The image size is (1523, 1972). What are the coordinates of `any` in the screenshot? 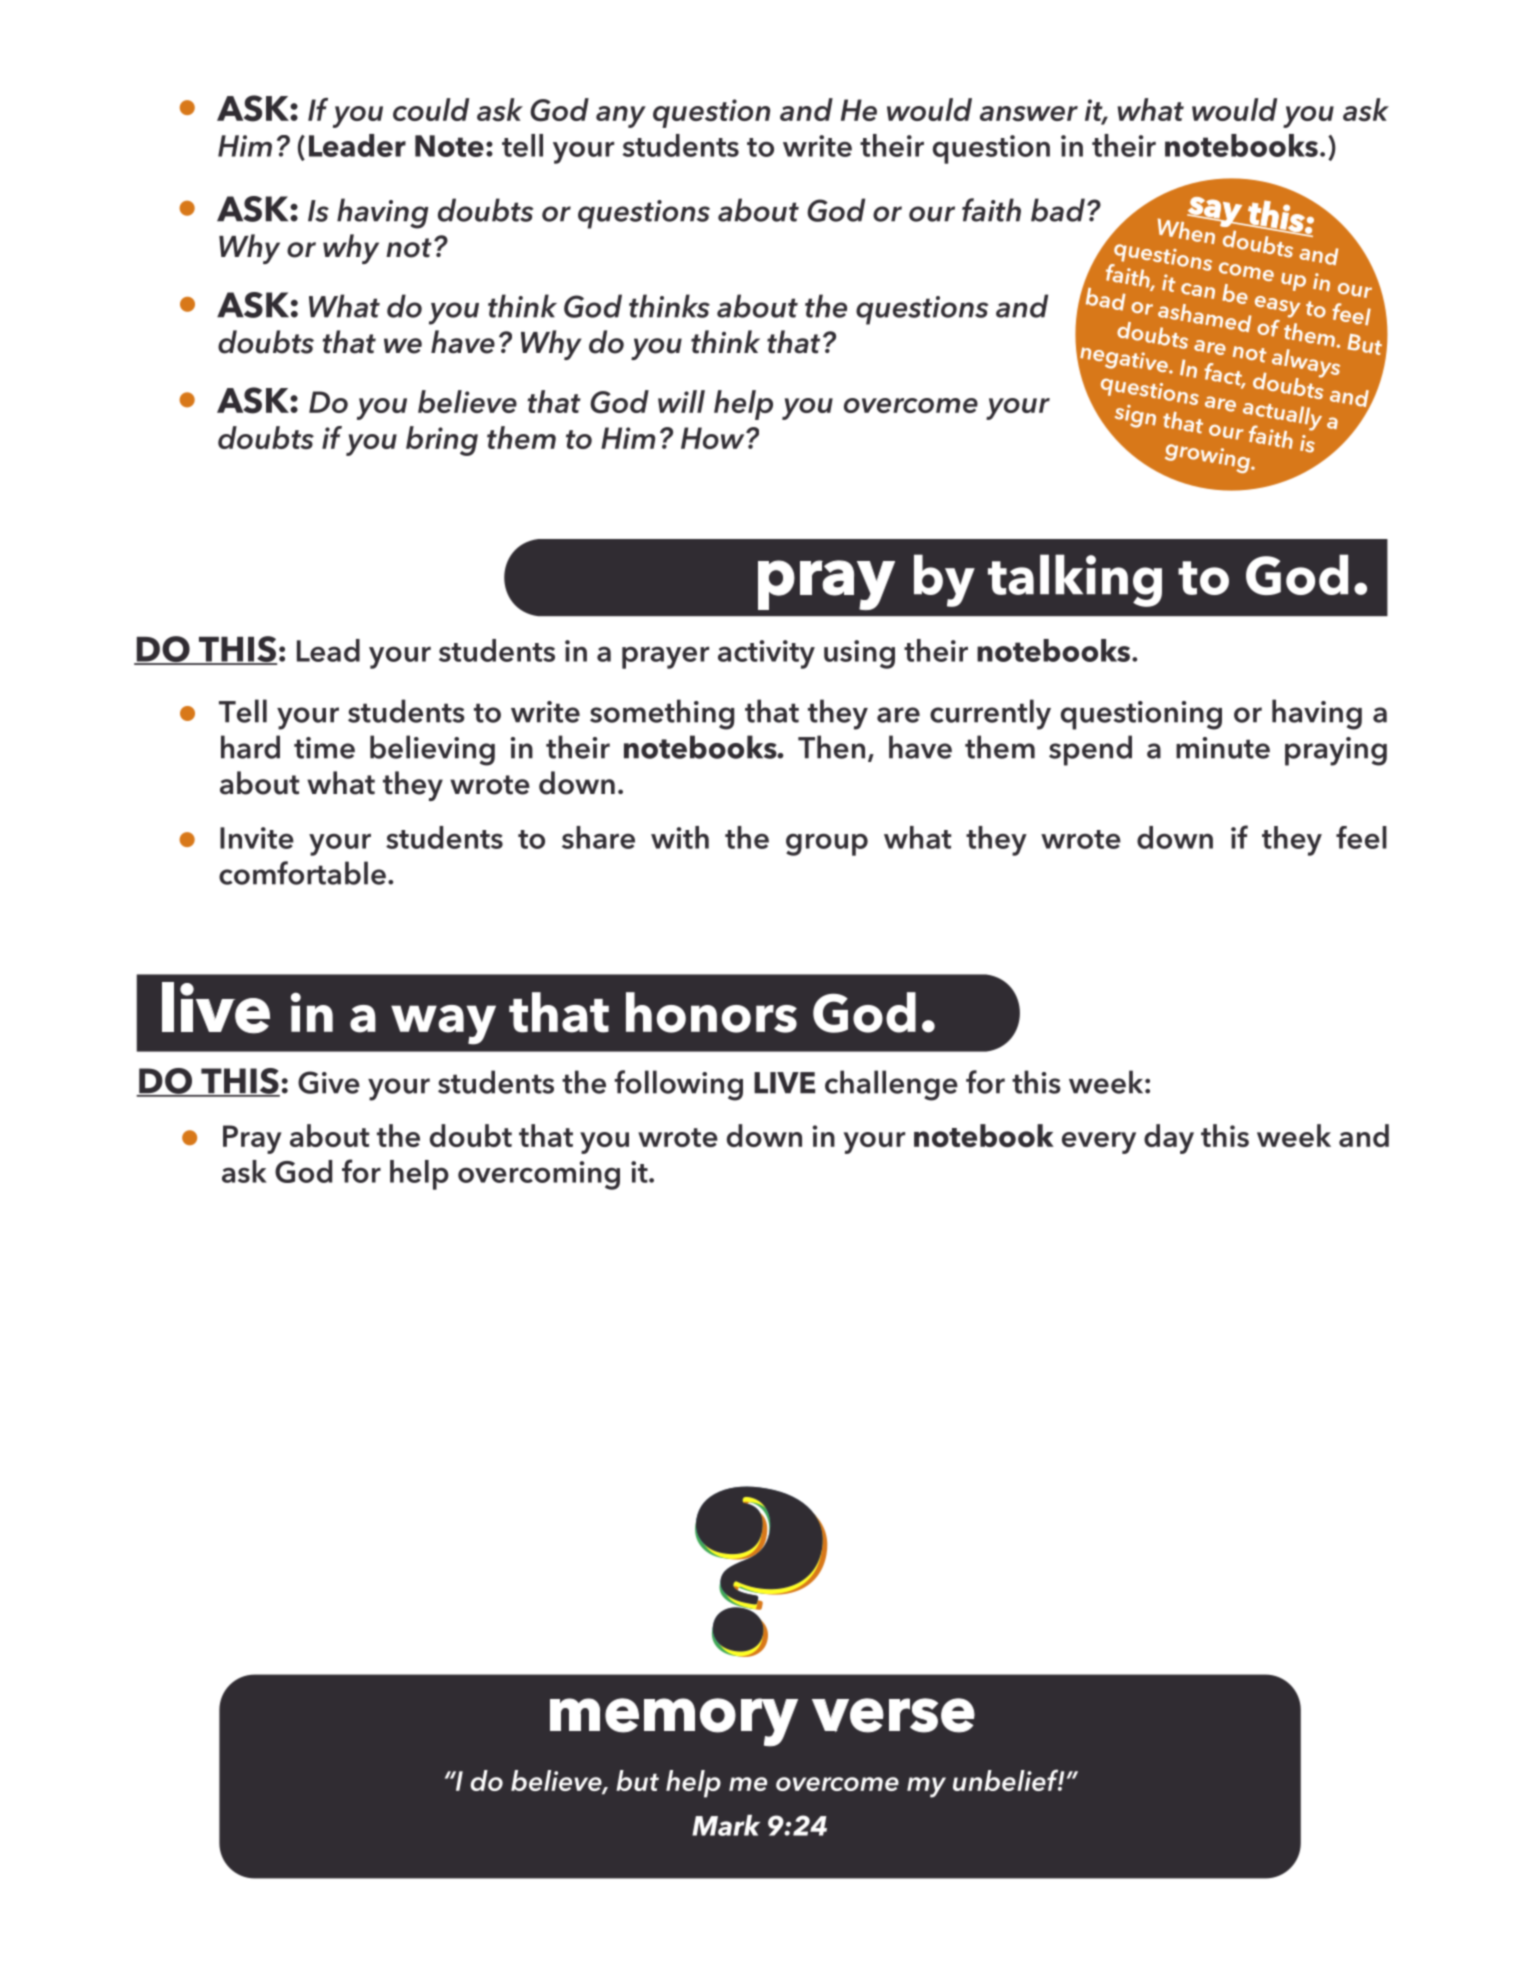 It's located at (621, 117).
